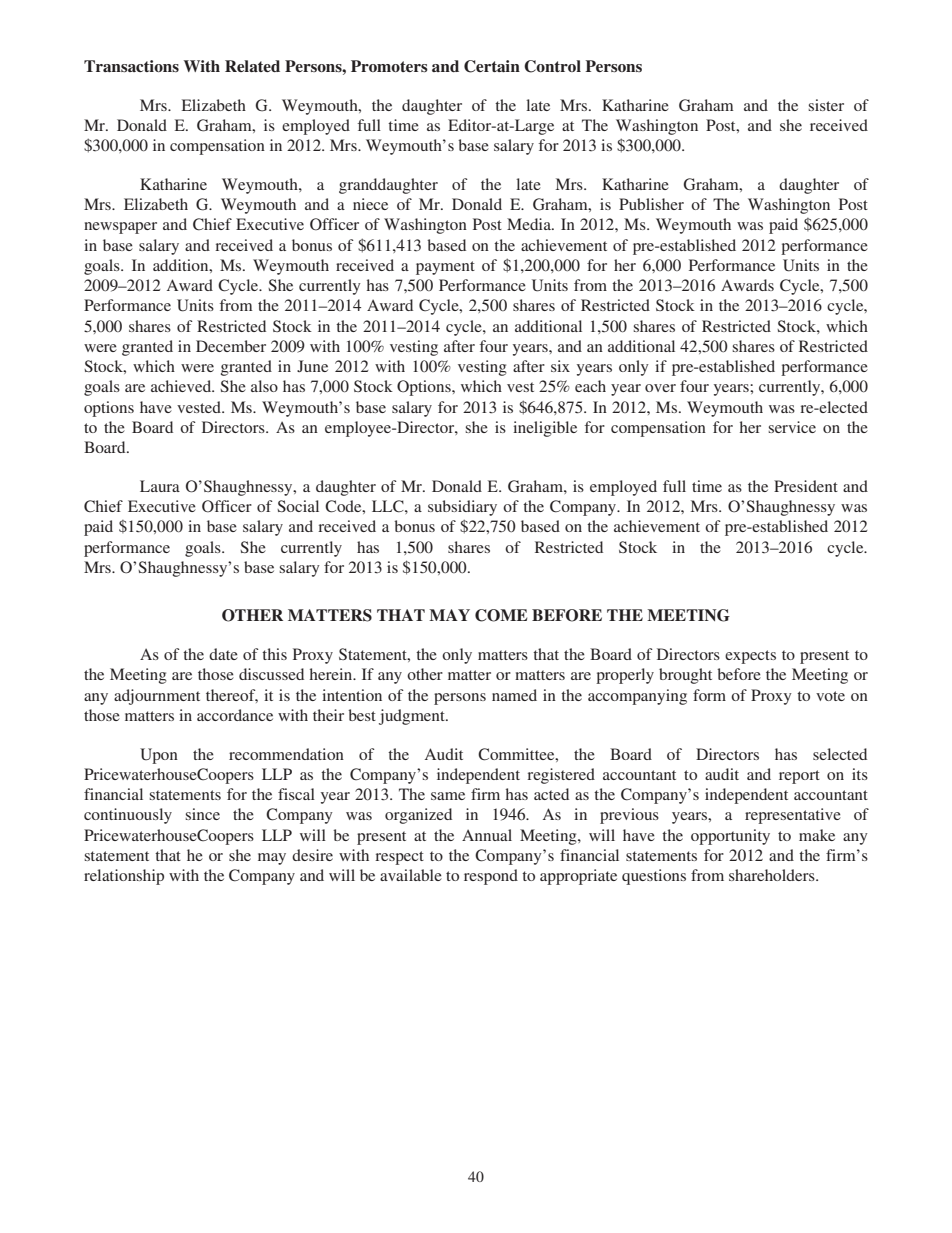 The width and height of the screenshot is (952, 1233). Describe the element at coordinates (131, 66) in the screenshot. I see `Transactions` at that location.
